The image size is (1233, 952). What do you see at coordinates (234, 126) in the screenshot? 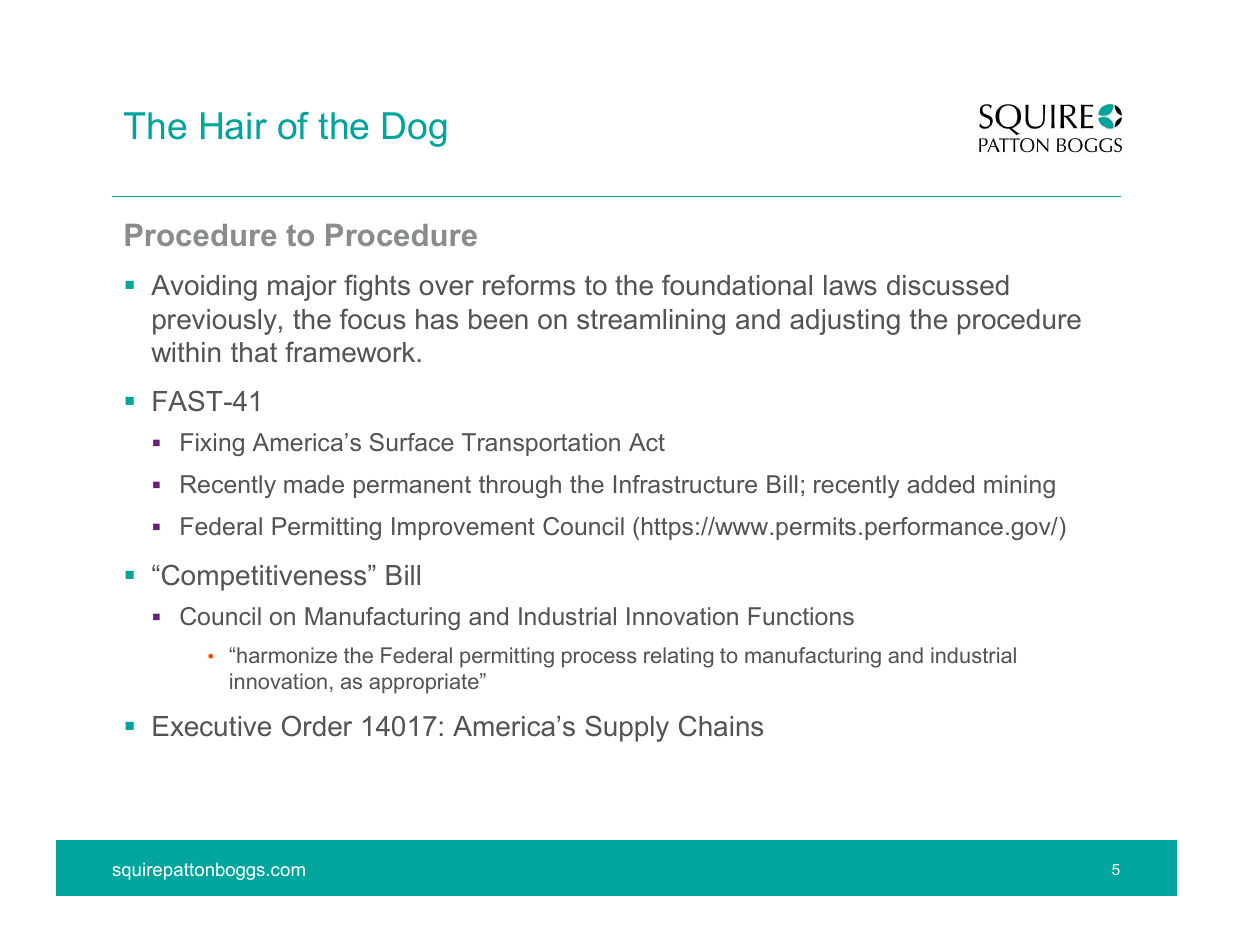
I see `Hair` at bounding box center [234, 126].
